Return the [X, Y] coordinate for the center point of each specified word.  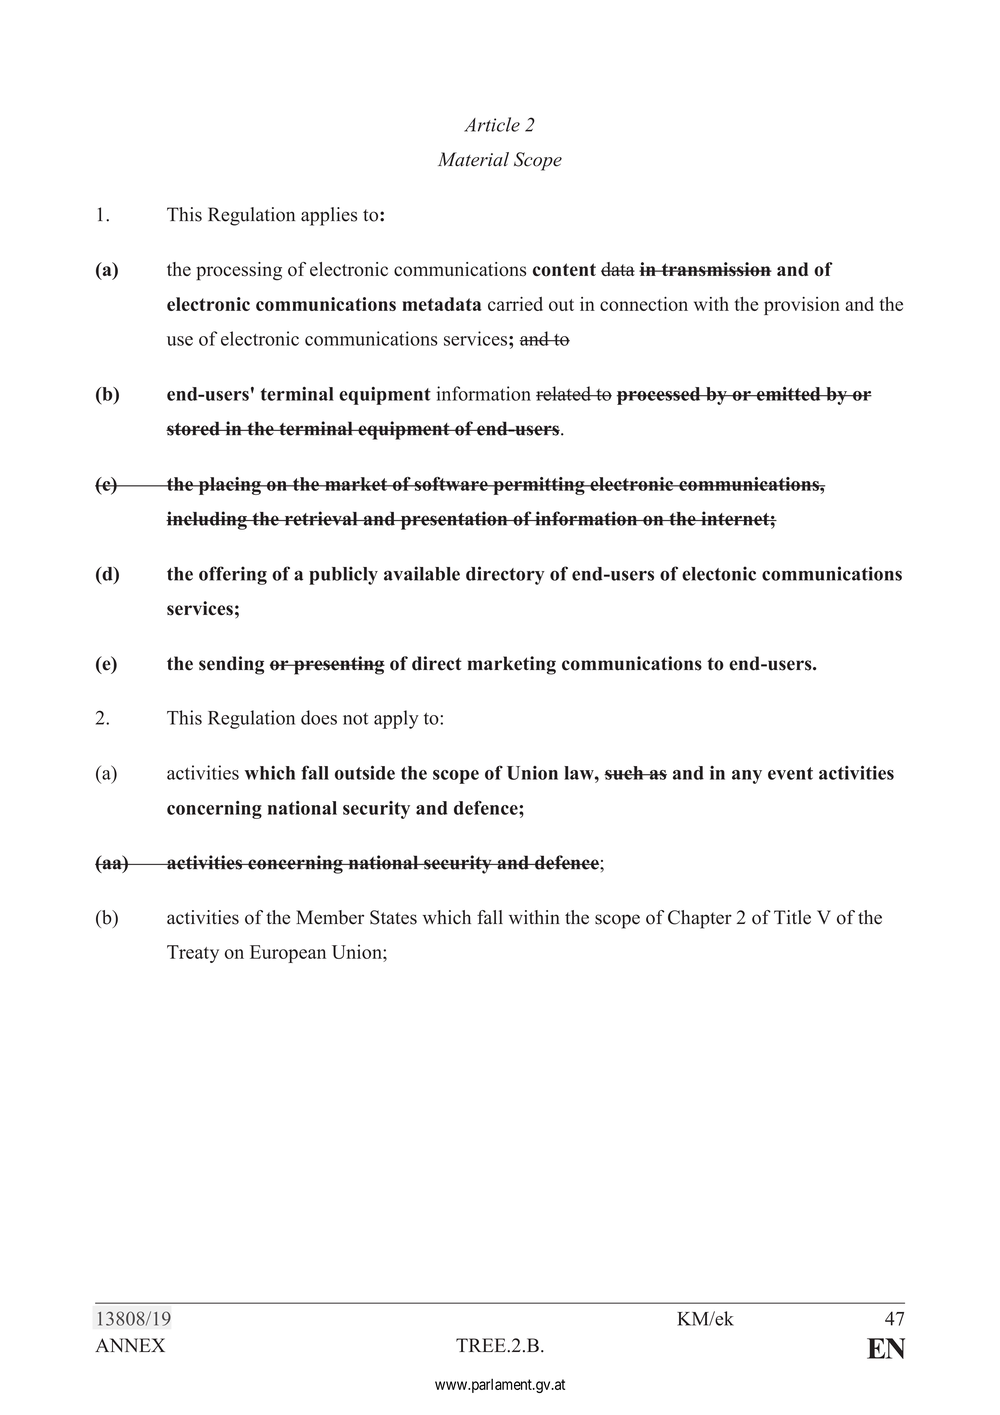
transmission [715, 269]
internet [735, 518]
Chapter [700, 919]
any [747, 777]
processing [239, 271]
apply [396, 719]
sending [231, 665]
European [288, 954]
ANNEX [130, 1345]
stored [194, 428]
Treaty [193, 954]
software [451, 484]
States [393, 917]
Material [473, 159]
